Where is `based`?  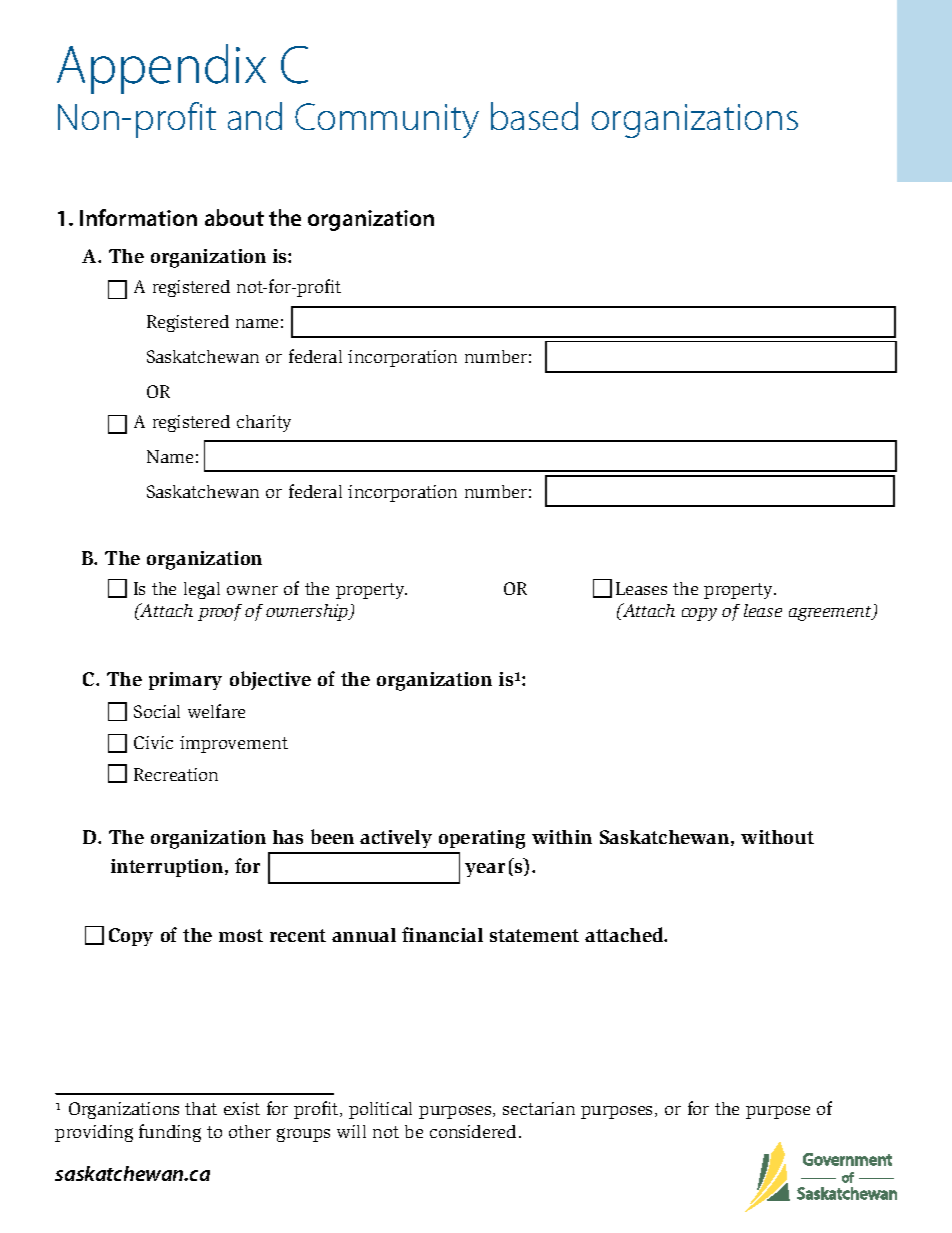 based is located at coordinates (534, 116).
